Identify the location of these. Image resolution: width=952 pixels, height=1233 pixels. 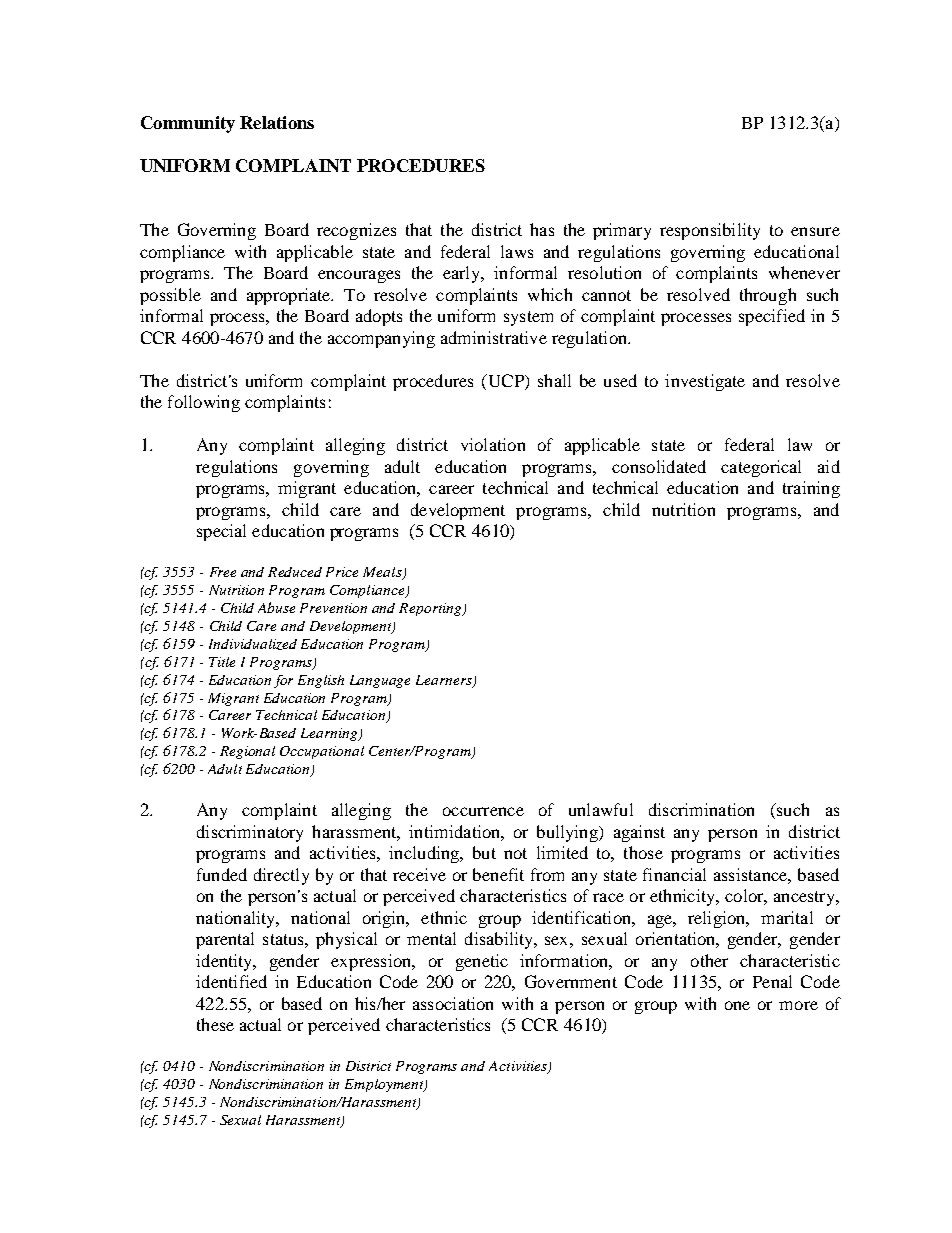
(215, 1024).
